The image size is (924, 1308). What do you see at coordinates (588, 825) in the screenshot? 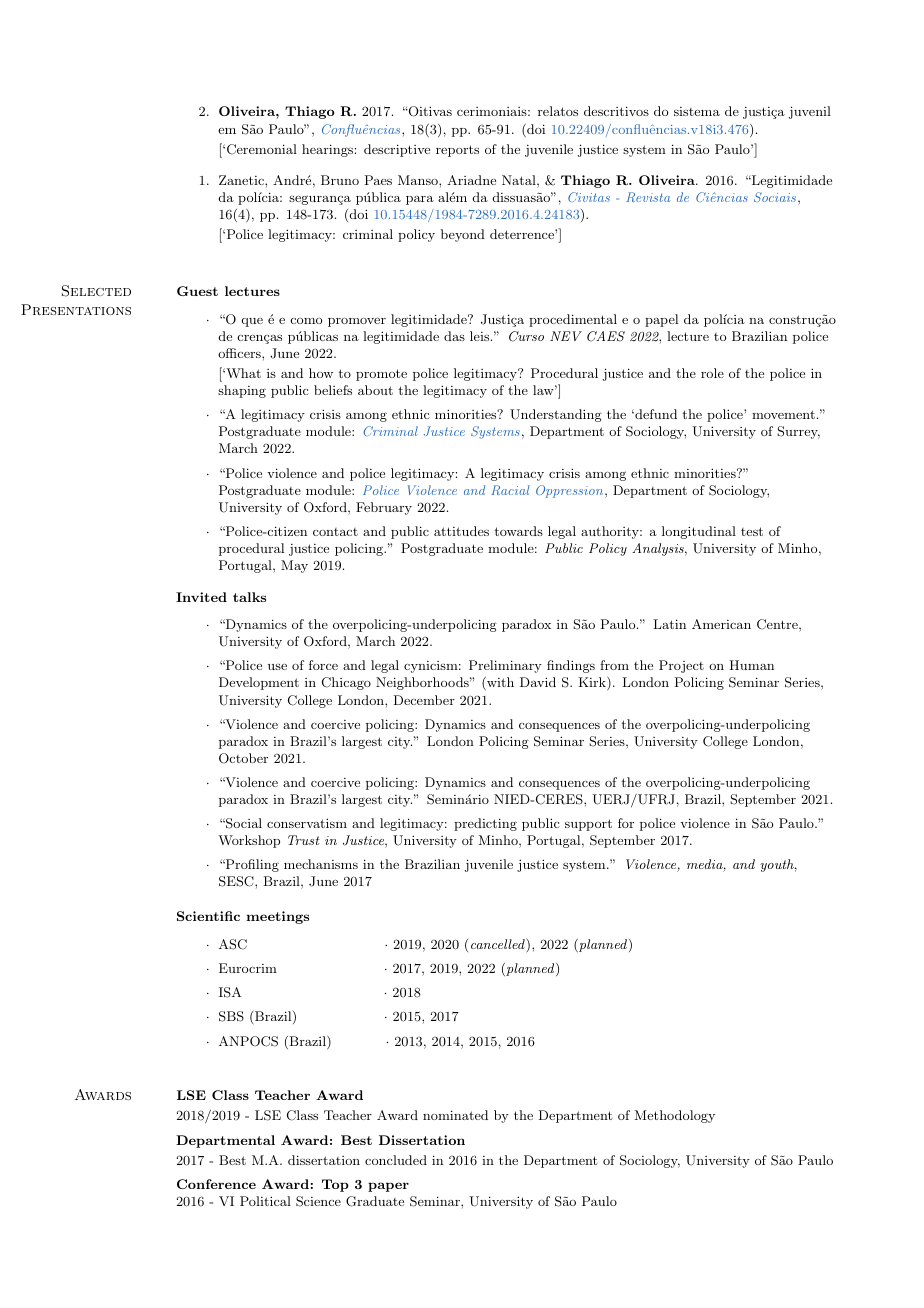
I see `support` at bounding box center [588, 825].
